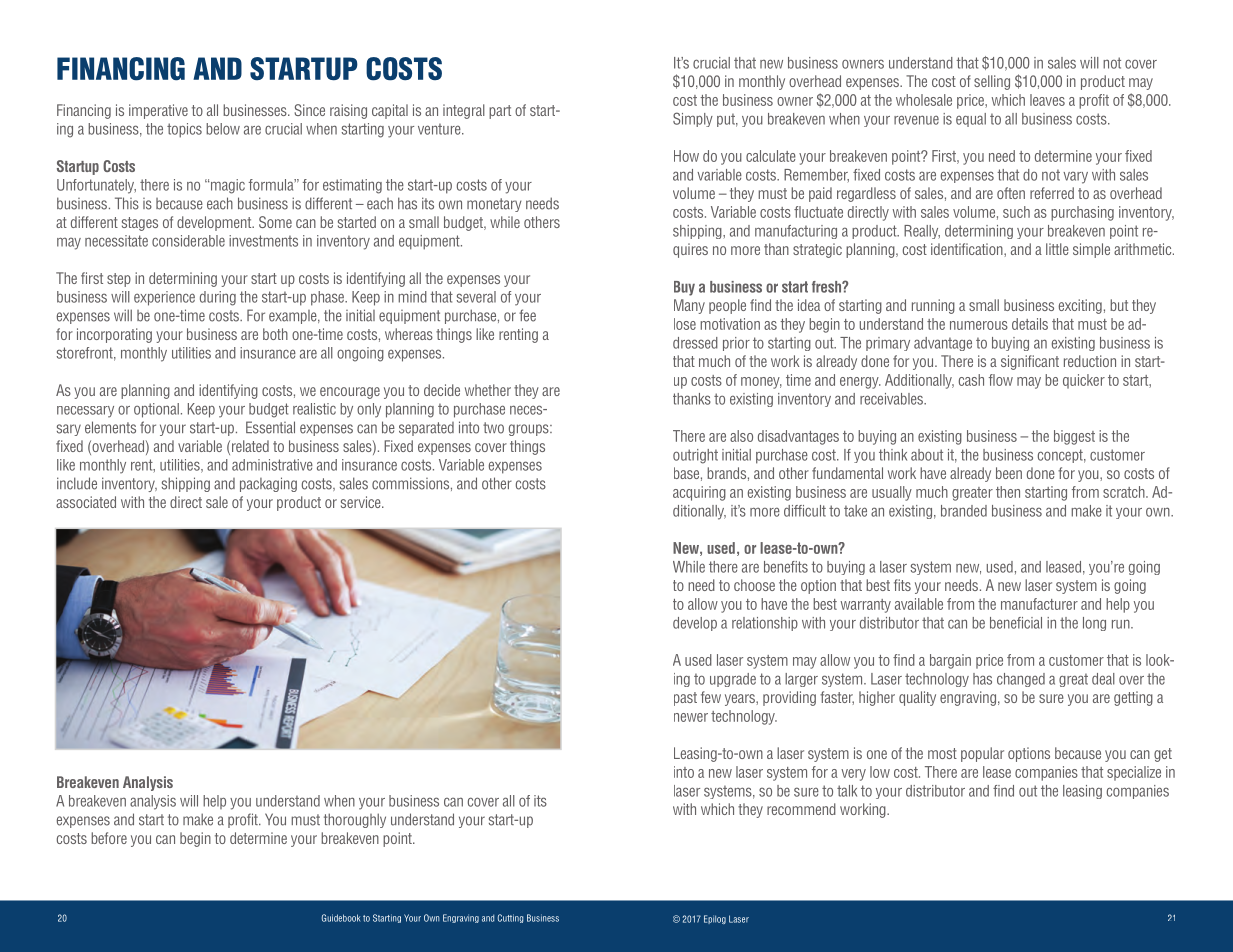 This screenshot has width=1233, height=952. What do you see at coordinates (699, 493) in the screenshot?
I see `acquiring` at bounding box center [699, 493].
